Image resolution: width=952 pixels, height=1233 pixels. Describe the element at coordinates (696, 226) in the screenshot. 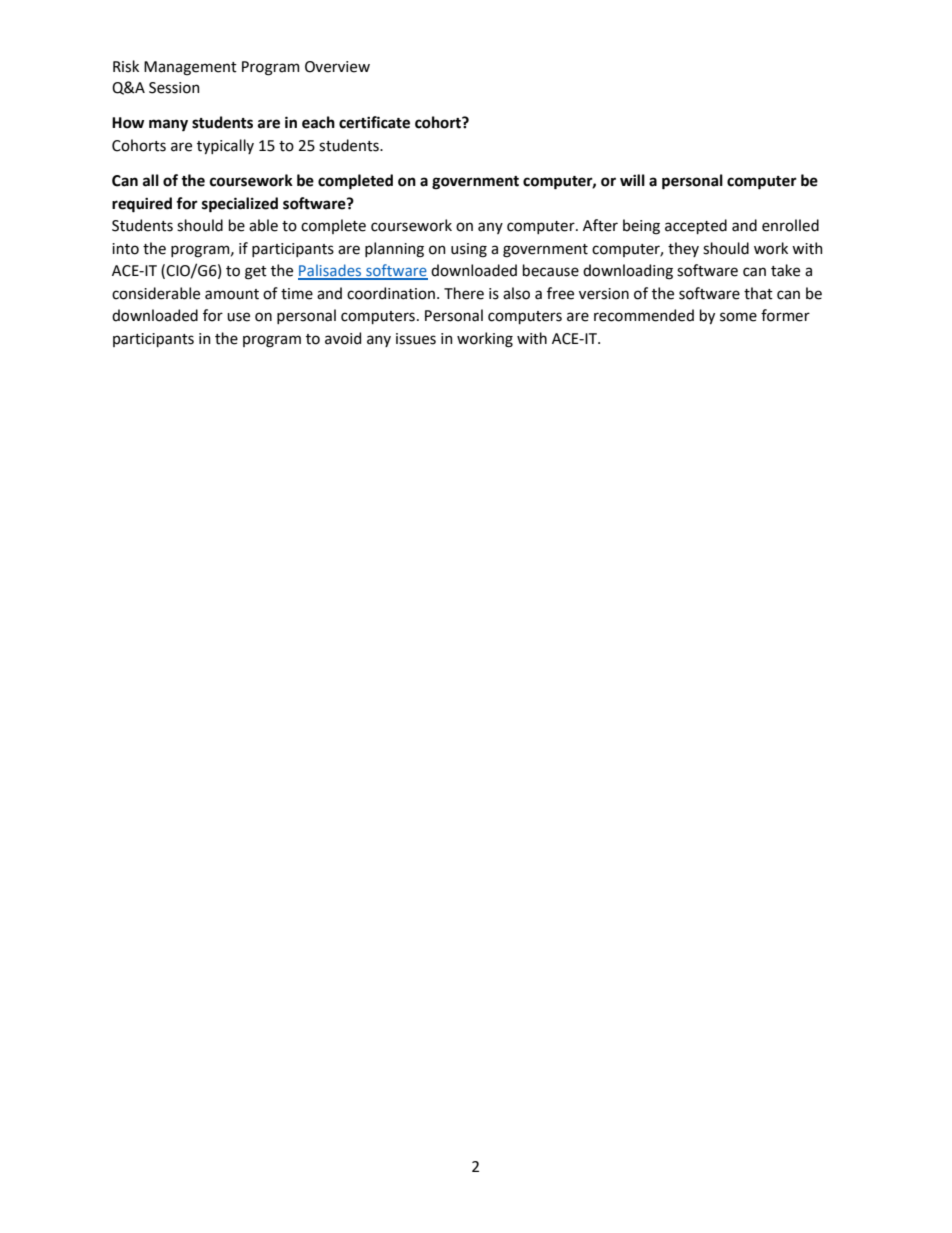

I see `accepted` at that location.
